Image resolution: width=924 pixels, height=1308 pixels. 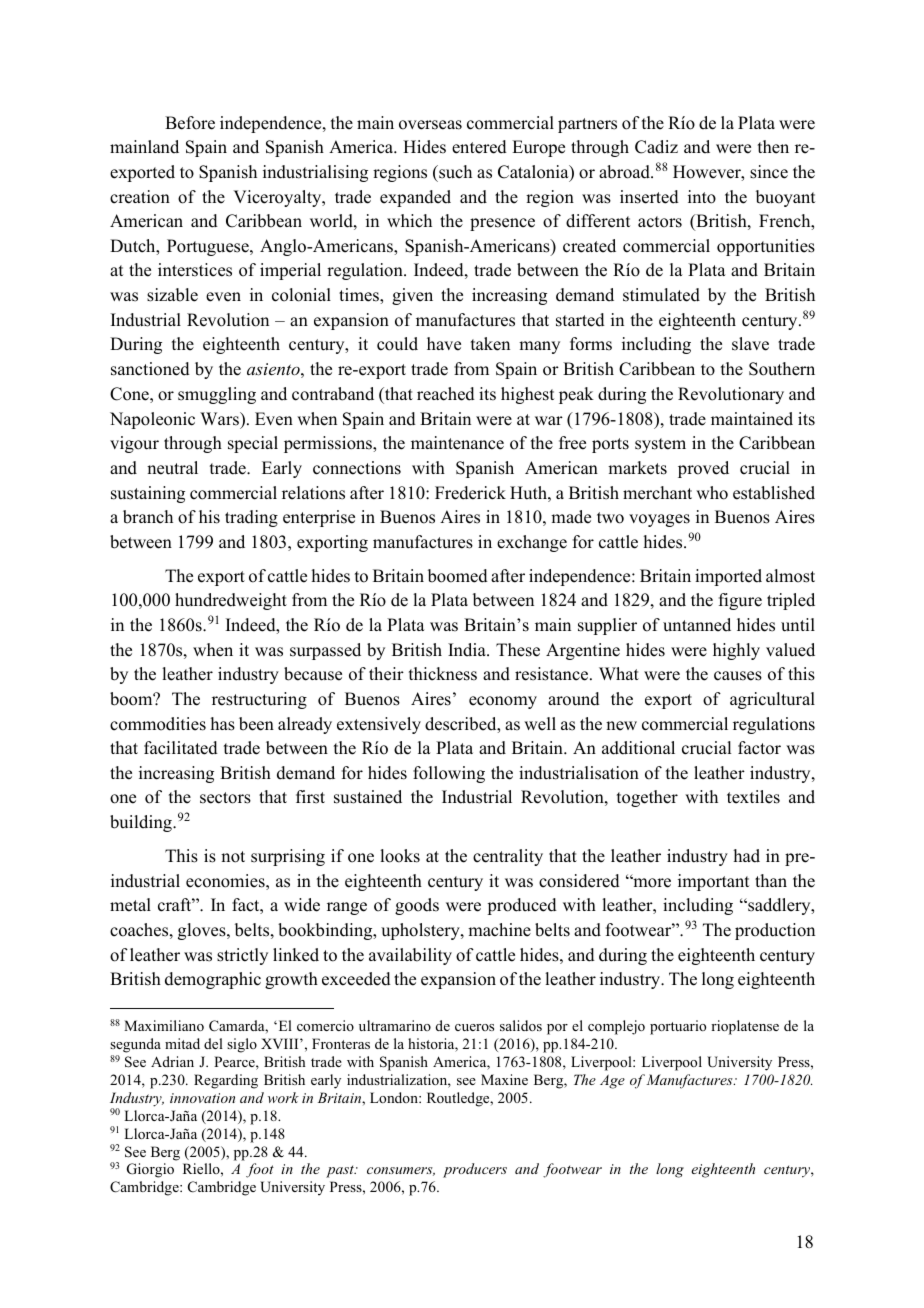 I want to click on Before, so click(x=190, y=123).
